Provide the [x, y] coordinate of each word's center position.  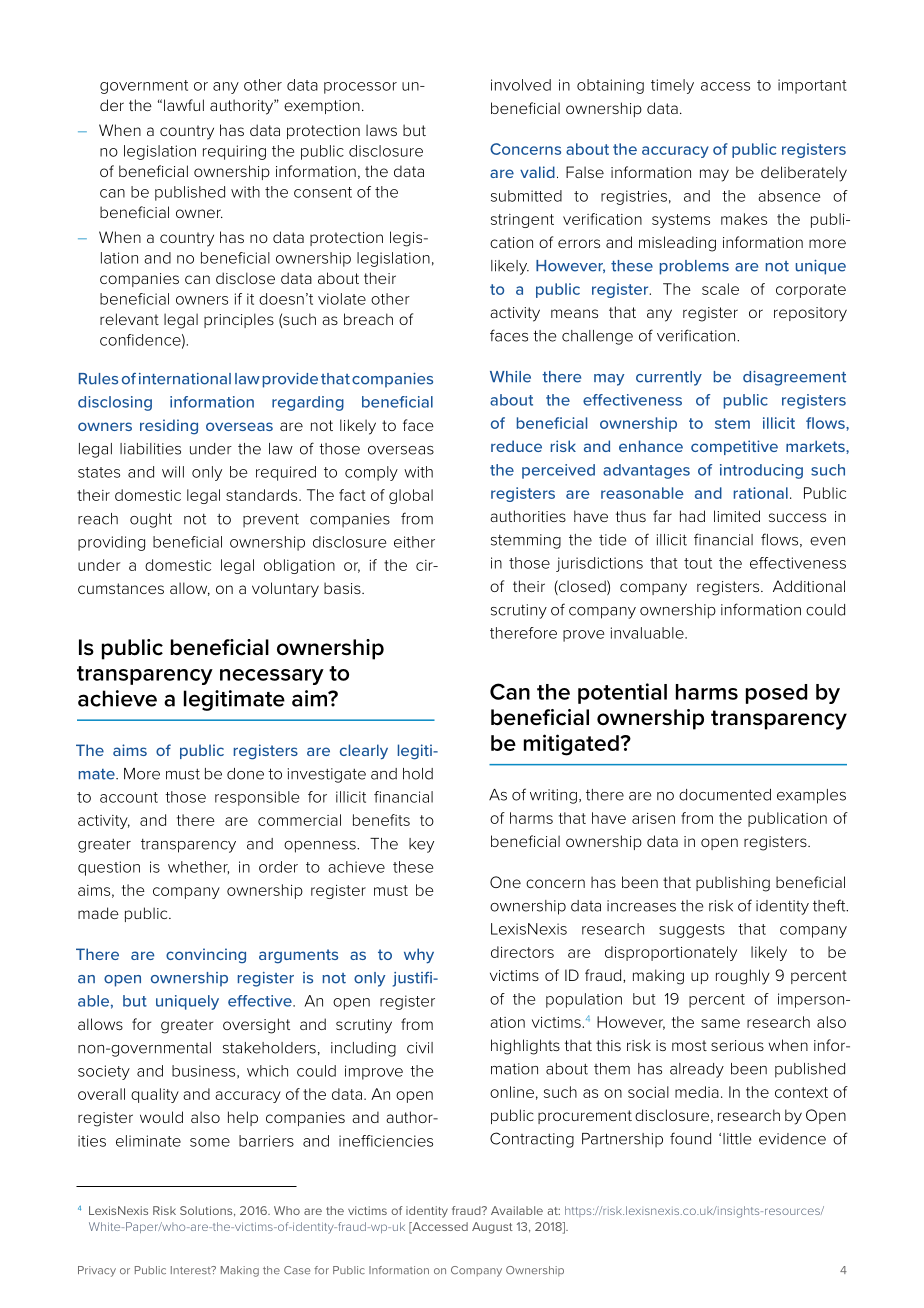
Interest [192, 1270]
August [492, 1228]
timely [672, 86]
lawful [184, 105]
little [737, 1139]
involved [521, 85]
